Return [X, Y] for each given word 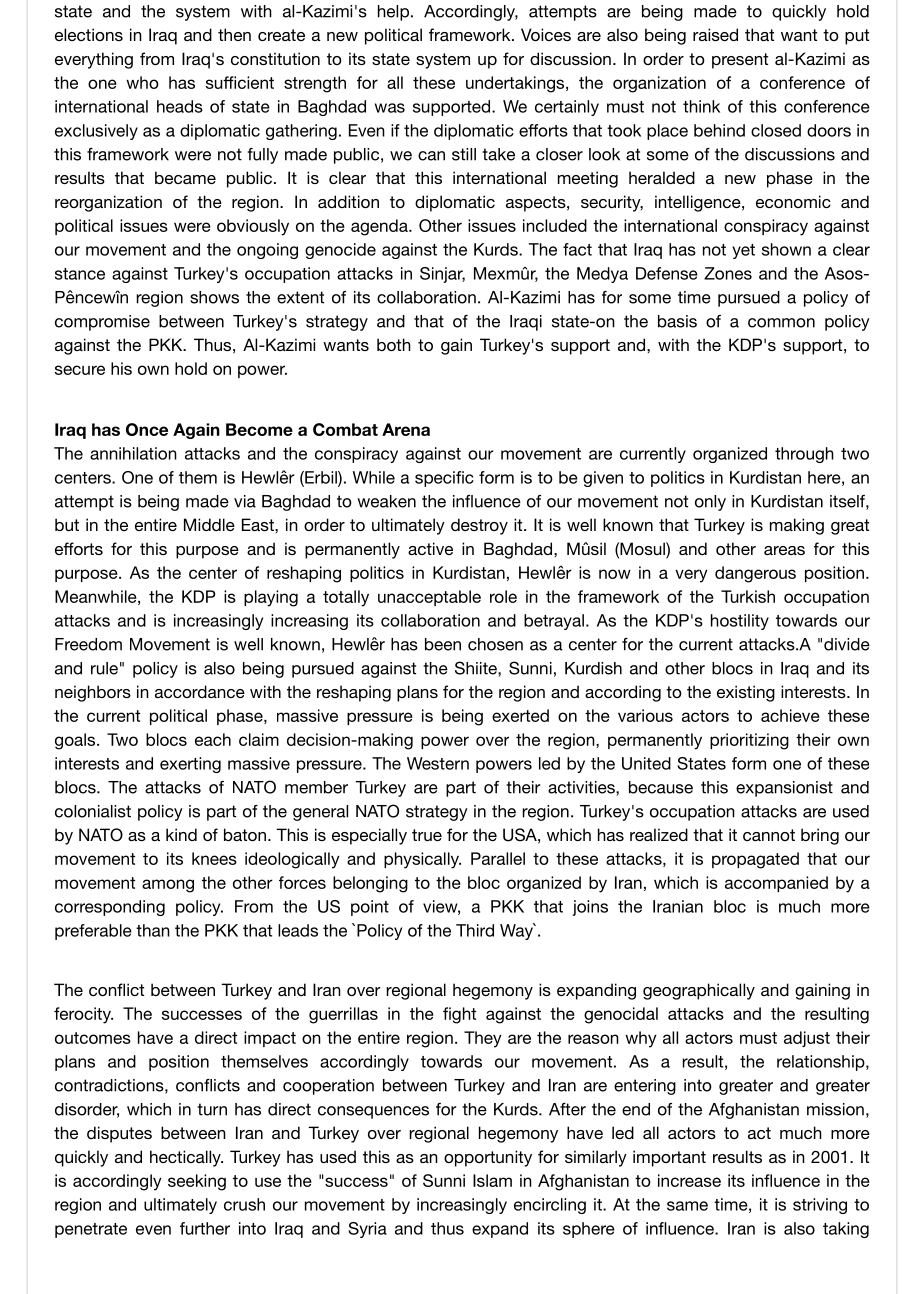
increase [689, 1180]
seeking [197, 1182]
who [142, 82]
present [740, 61]
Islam [492, 1180]
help [393, 13]
